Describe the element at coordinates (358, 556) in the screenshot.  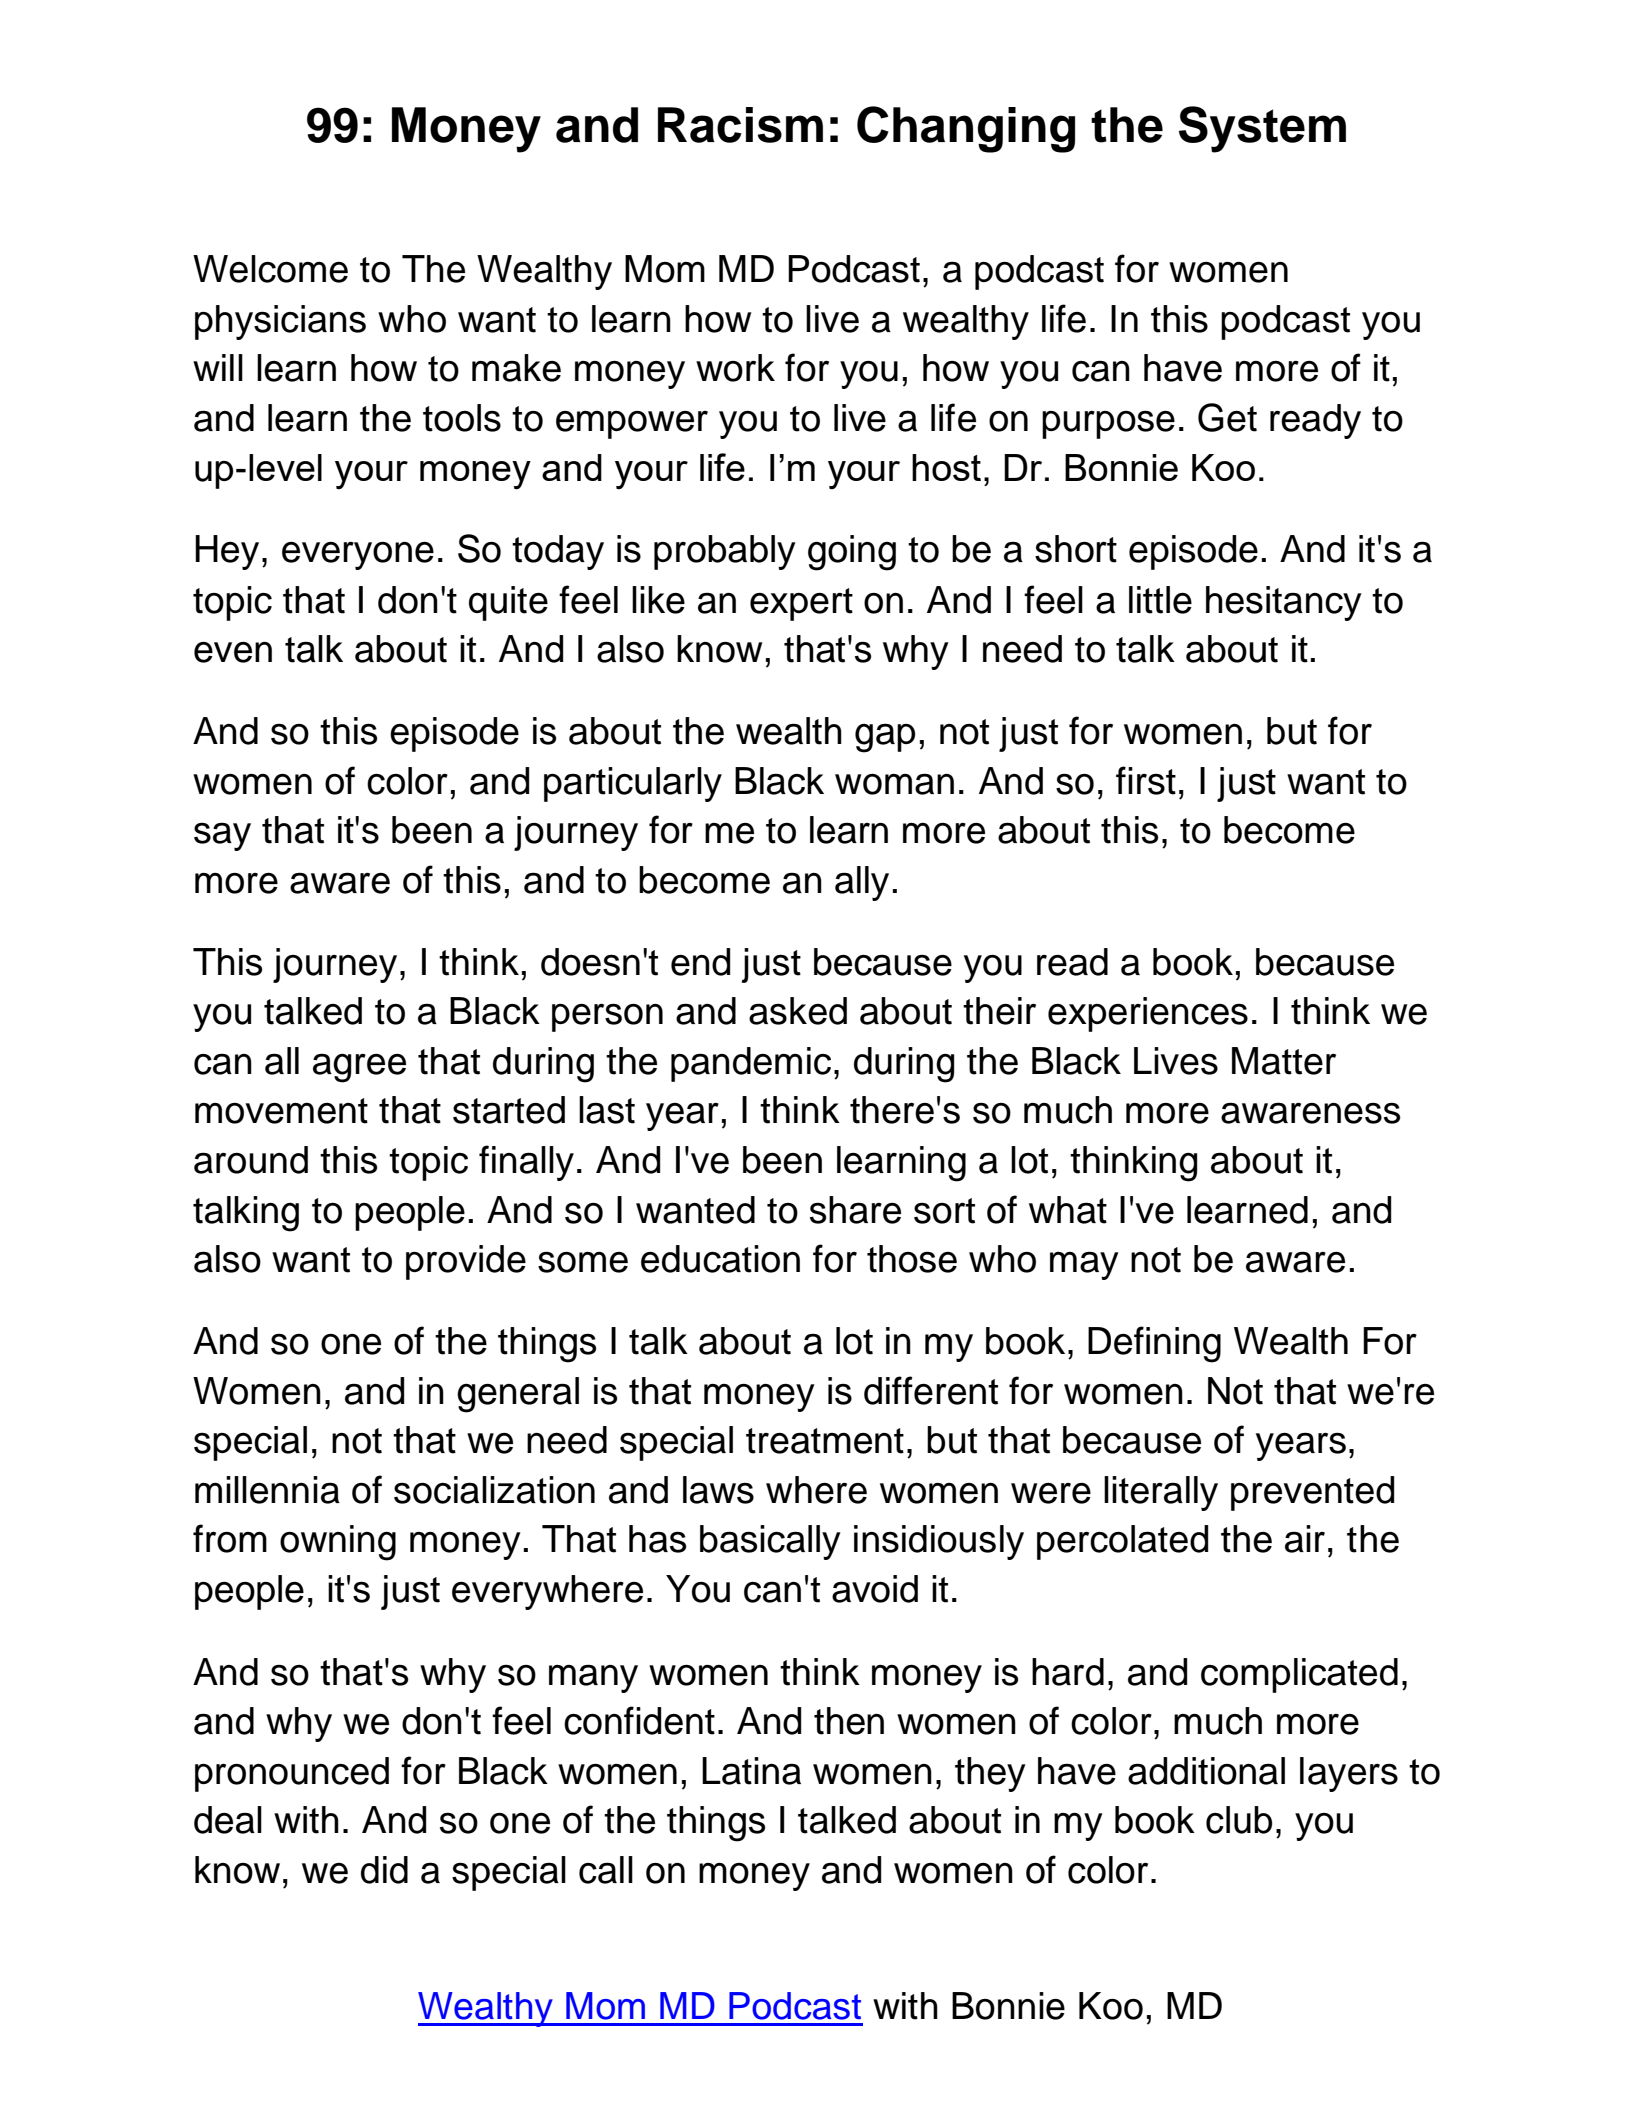
I see `everyone` at that location.
